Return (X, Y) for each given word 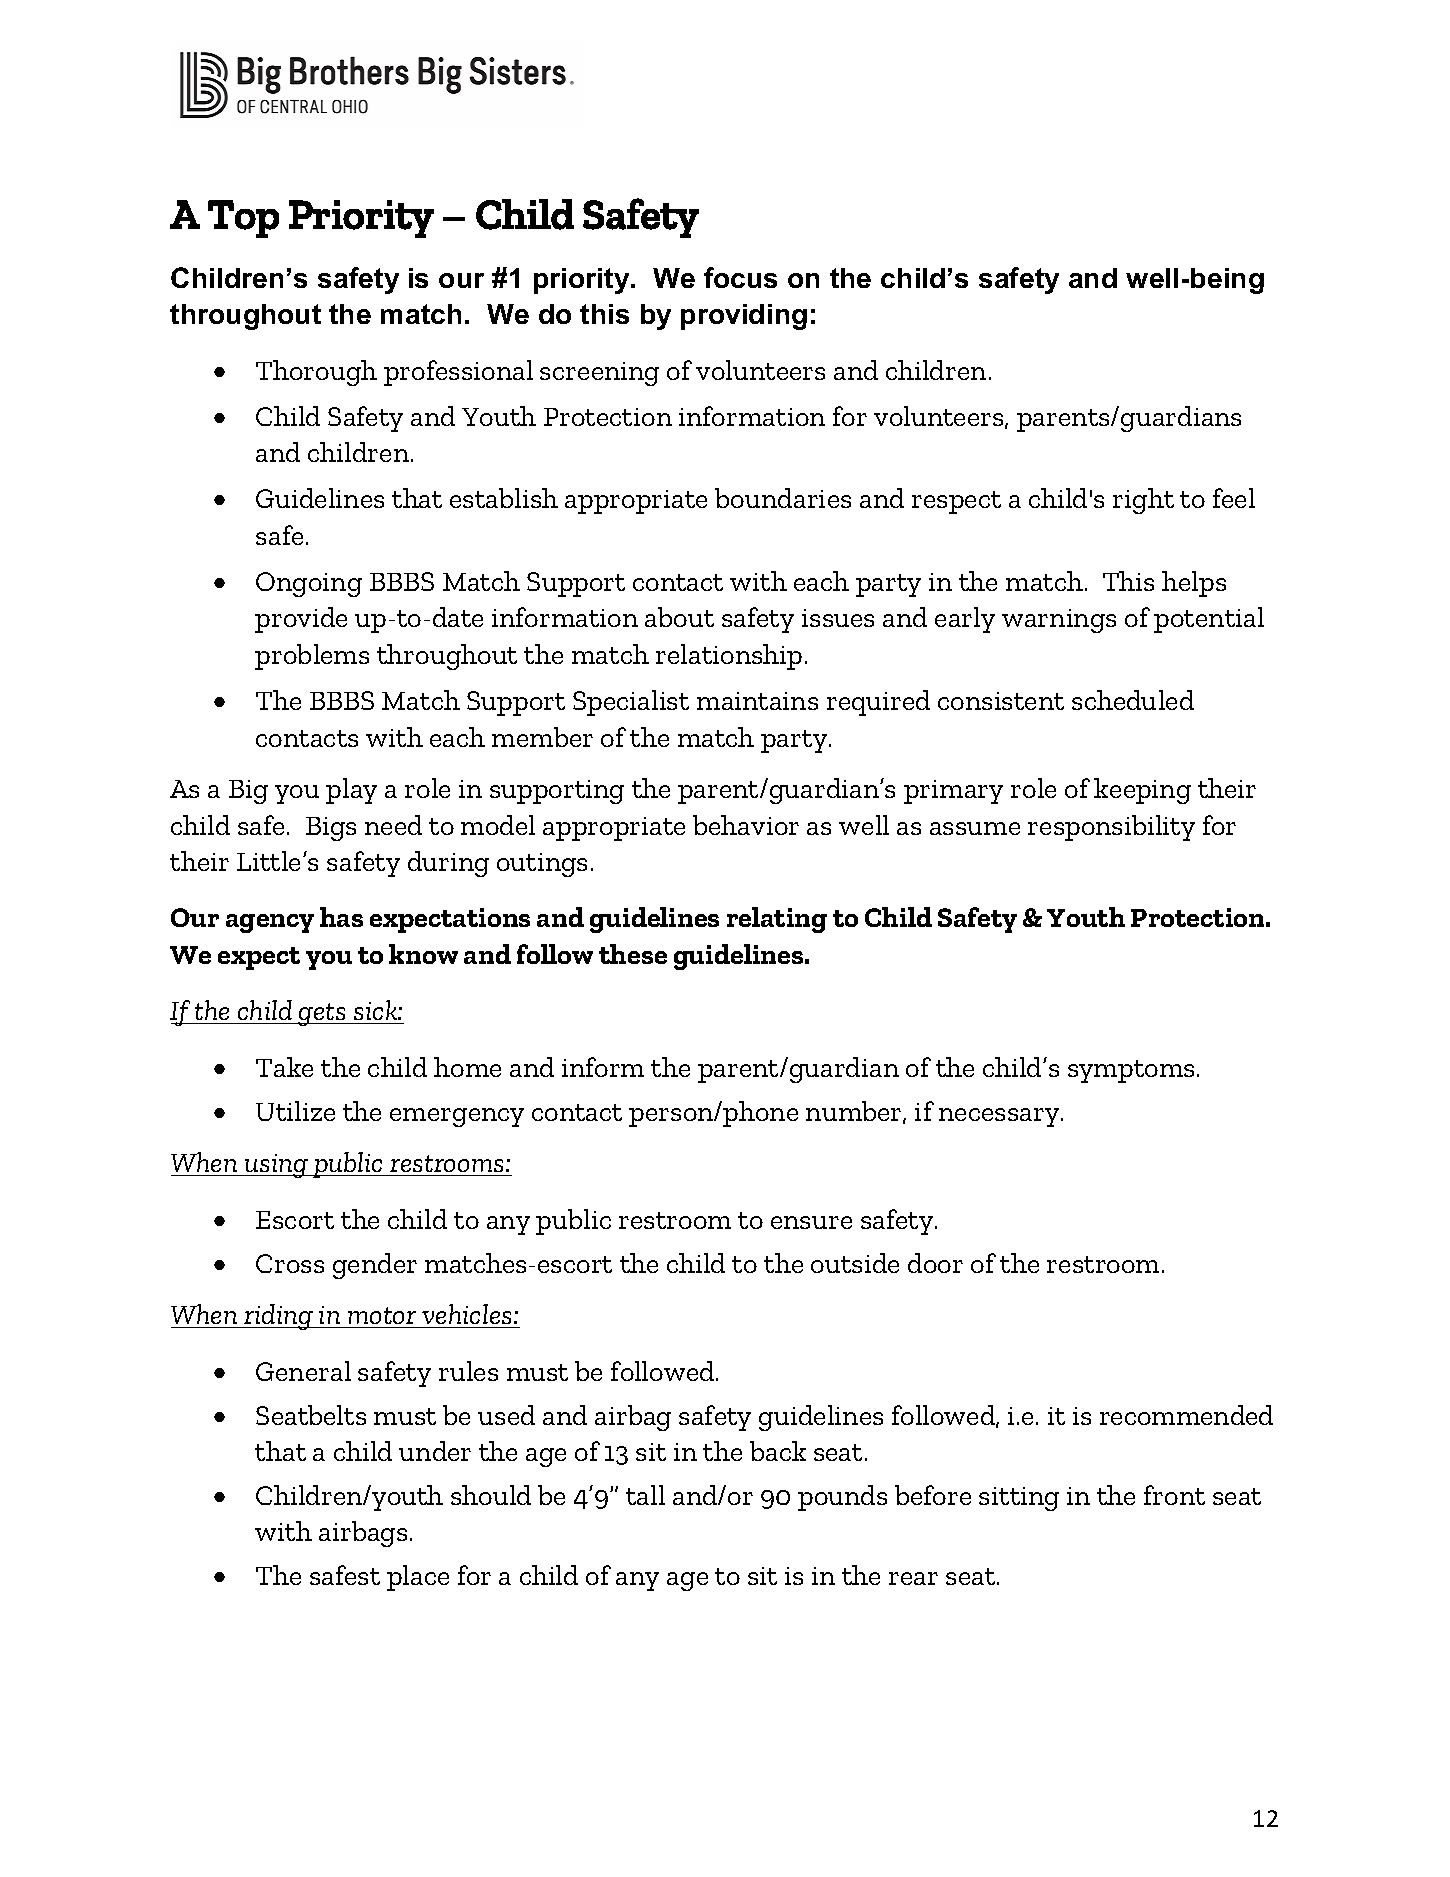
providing (744, 317)
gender (375, 1266)
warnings (1059, 621)
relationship (729, 657)
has (341, 917)
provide (301, 620)
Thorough (316, 373)
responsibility (1111, 828)
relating (777, 920)
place (418, 1578)
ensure (811, 1222)
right (1143, 501)
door (935, 1263)
